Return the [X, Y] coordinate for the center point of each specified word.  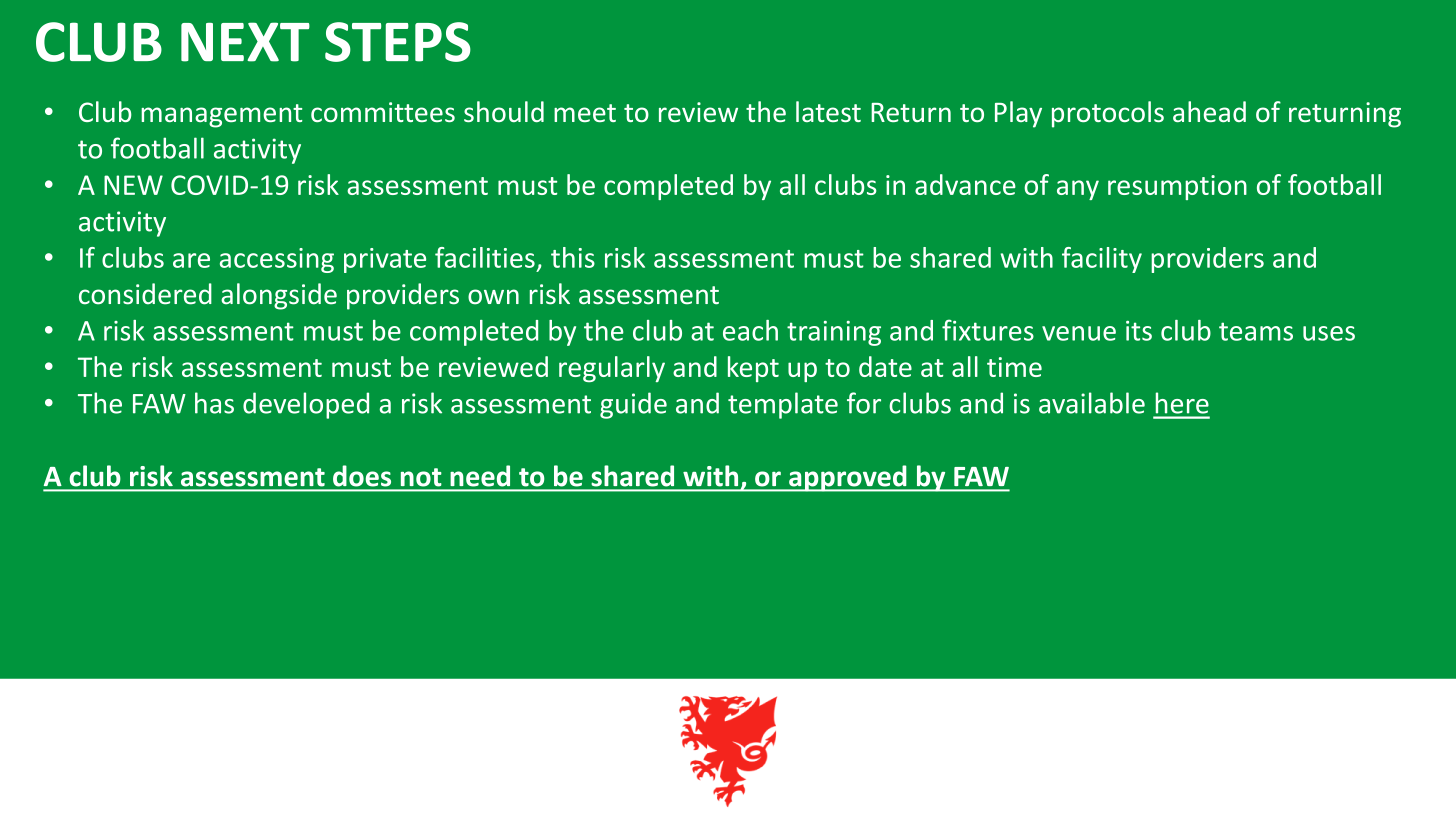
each [750, 330]
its [1139, 331]
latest [828, 111]
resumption [1177, 187]
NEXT [245, 42]
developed [306, 405]
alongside [279, 296]
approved [848, 478]
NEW [133, 185]
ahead [1209, 111]
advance [965, 184]
